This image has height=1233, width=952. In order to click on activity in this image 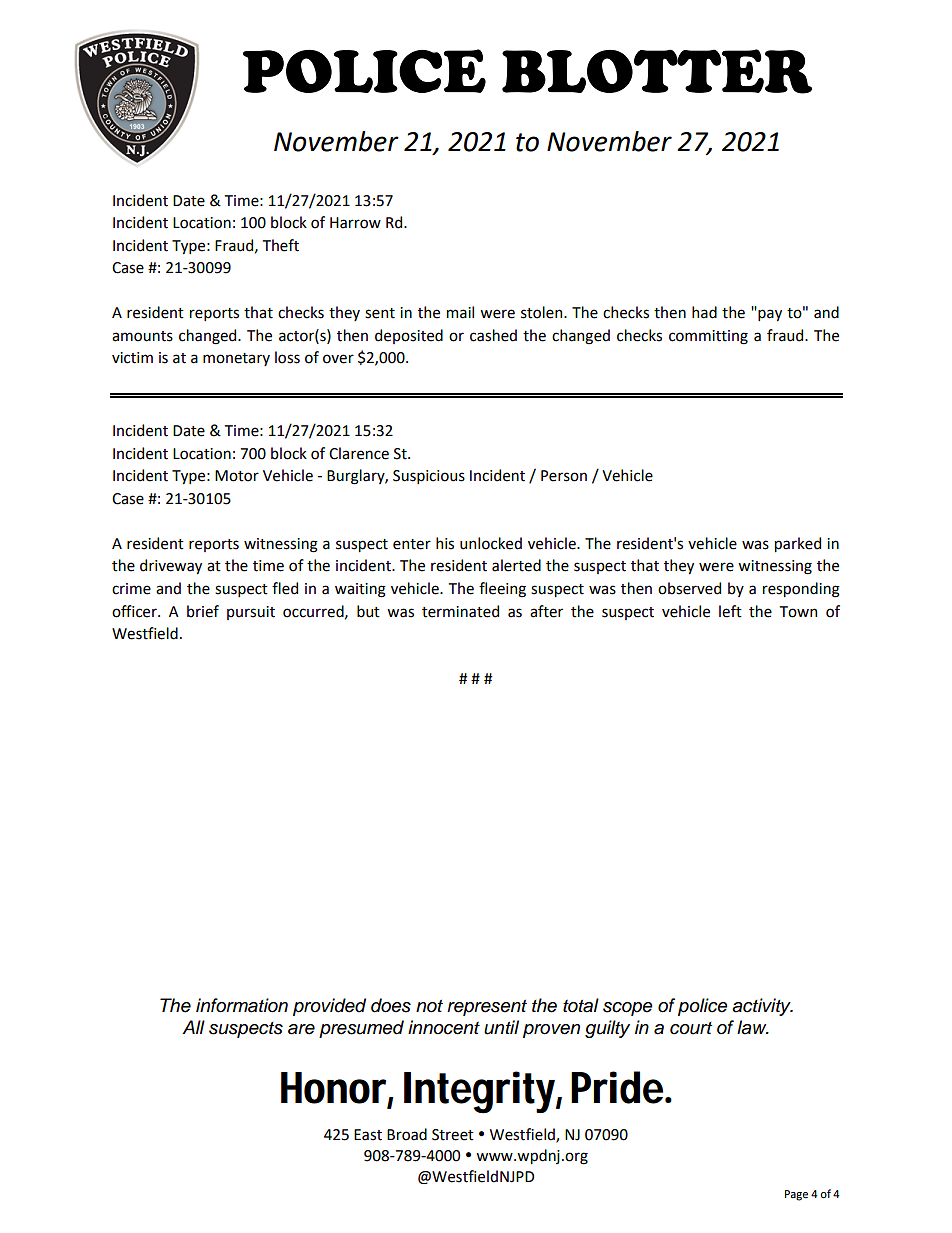, I will do `click(762, 1007)`.
